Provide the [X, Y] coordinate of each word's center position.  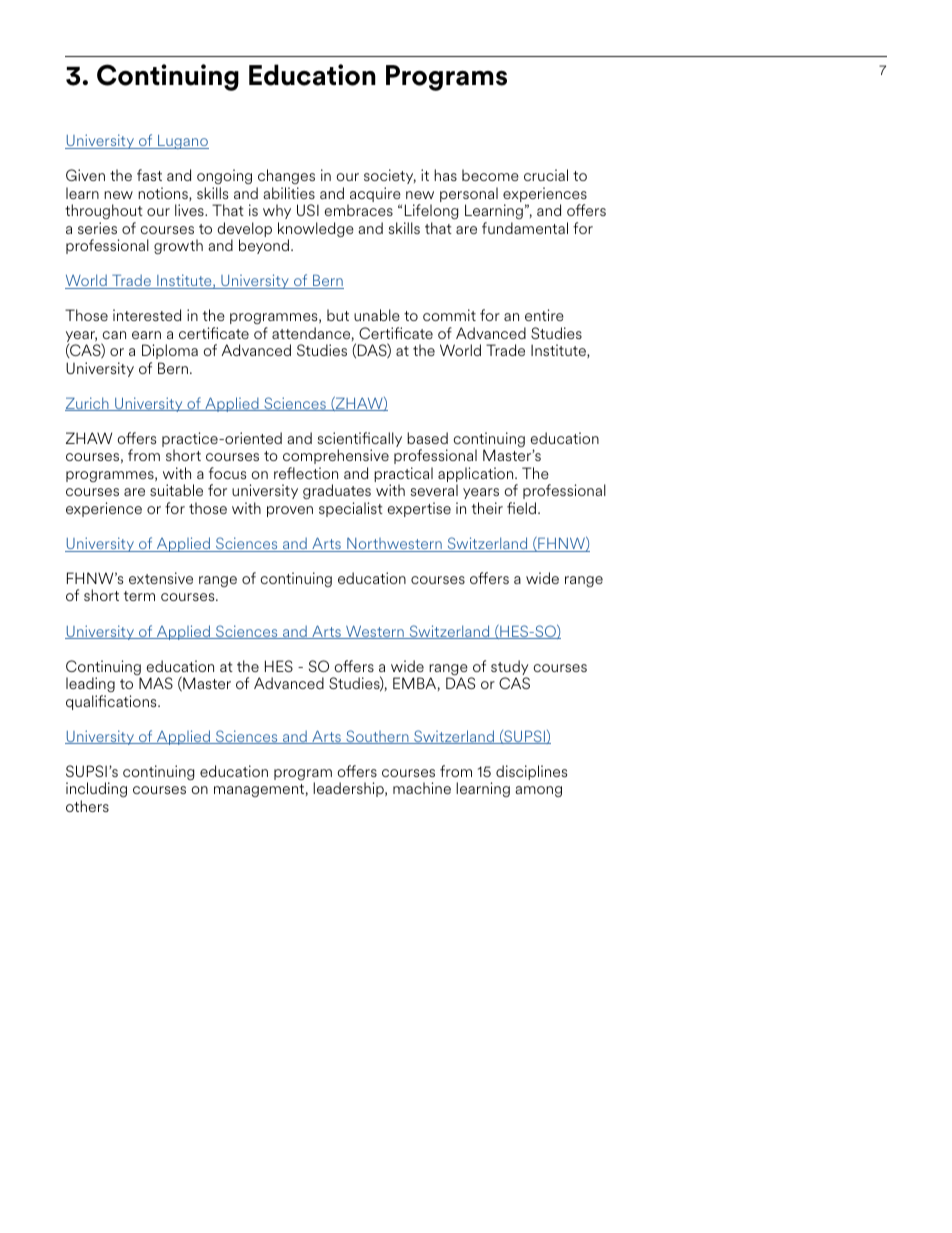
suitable [176, 490]
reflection [306, 473]
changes [286, 176]
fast [149, 175]
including [96, 789]
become [490, 175]
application [477, 476]
